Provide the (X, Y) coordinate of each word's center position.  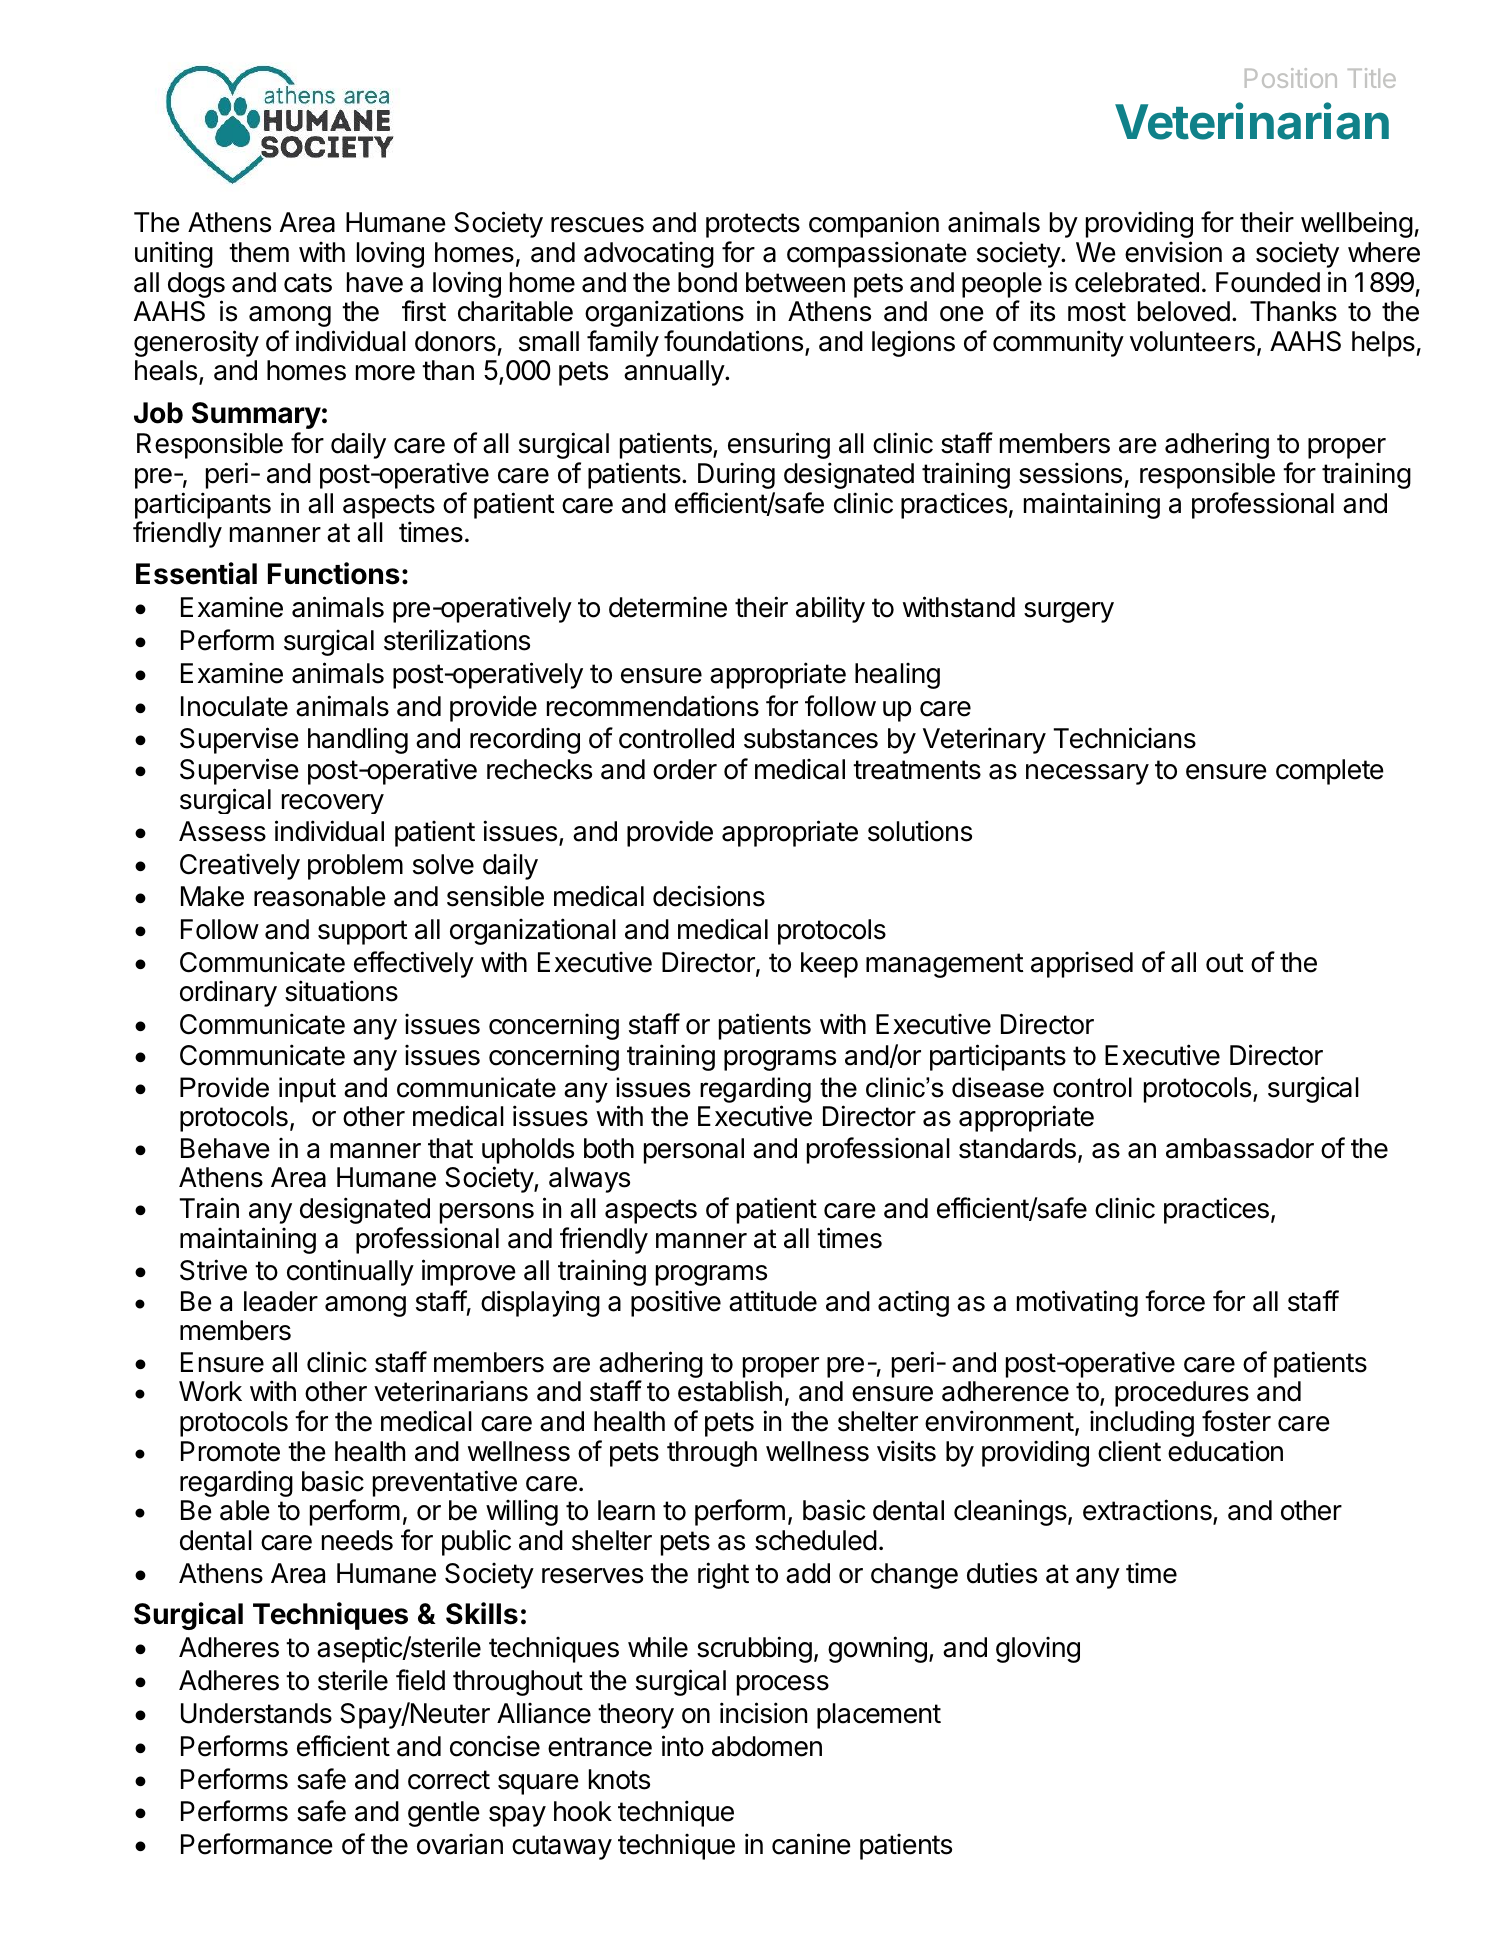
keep (829, 965)
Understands (256, 1713)
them (259, 252)
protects (753, 225)
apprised (1082, 964)
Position (1291, 78)
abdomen (767, 1746)
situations (341, 991)
